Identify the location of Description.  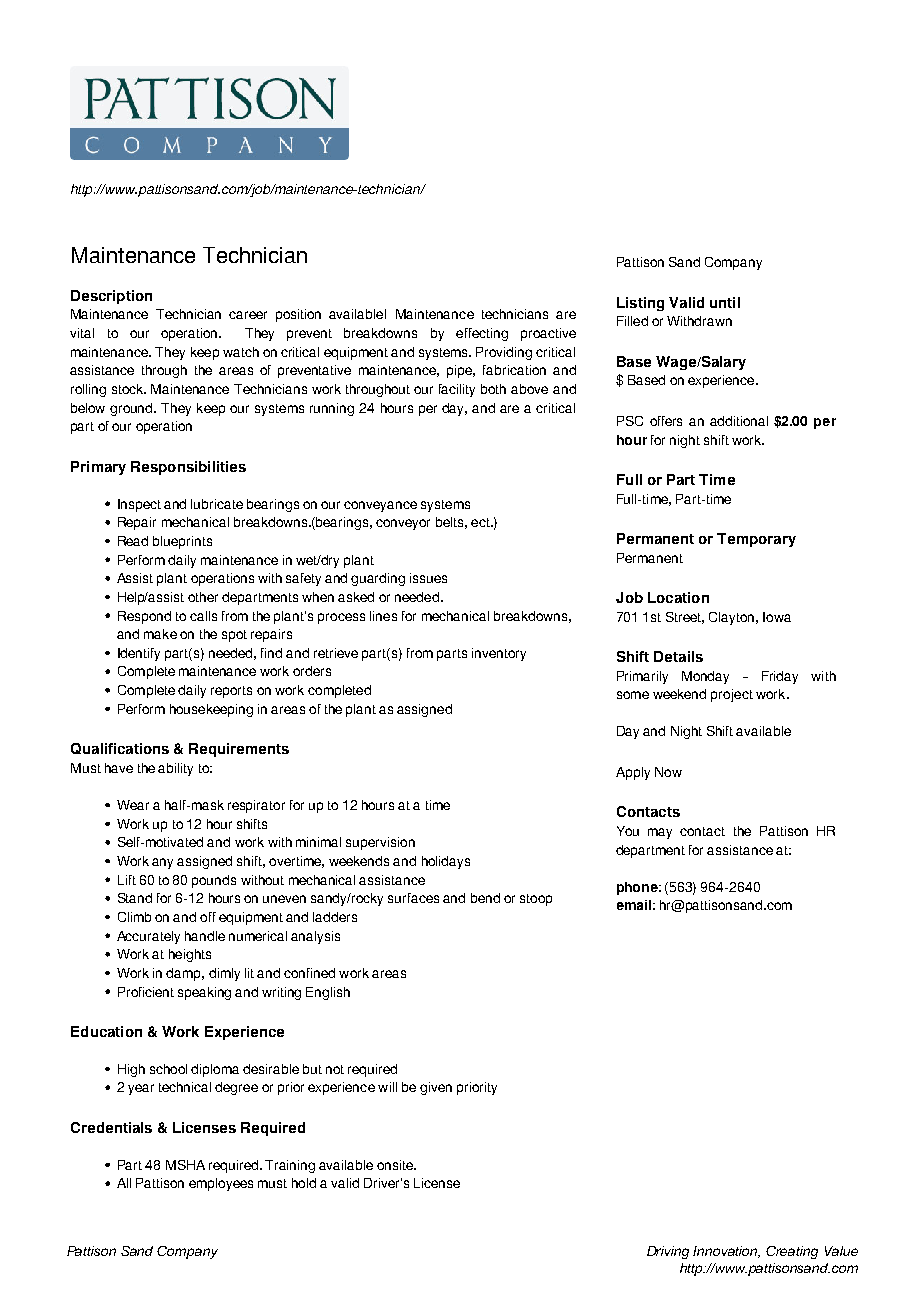
(111, 297).
